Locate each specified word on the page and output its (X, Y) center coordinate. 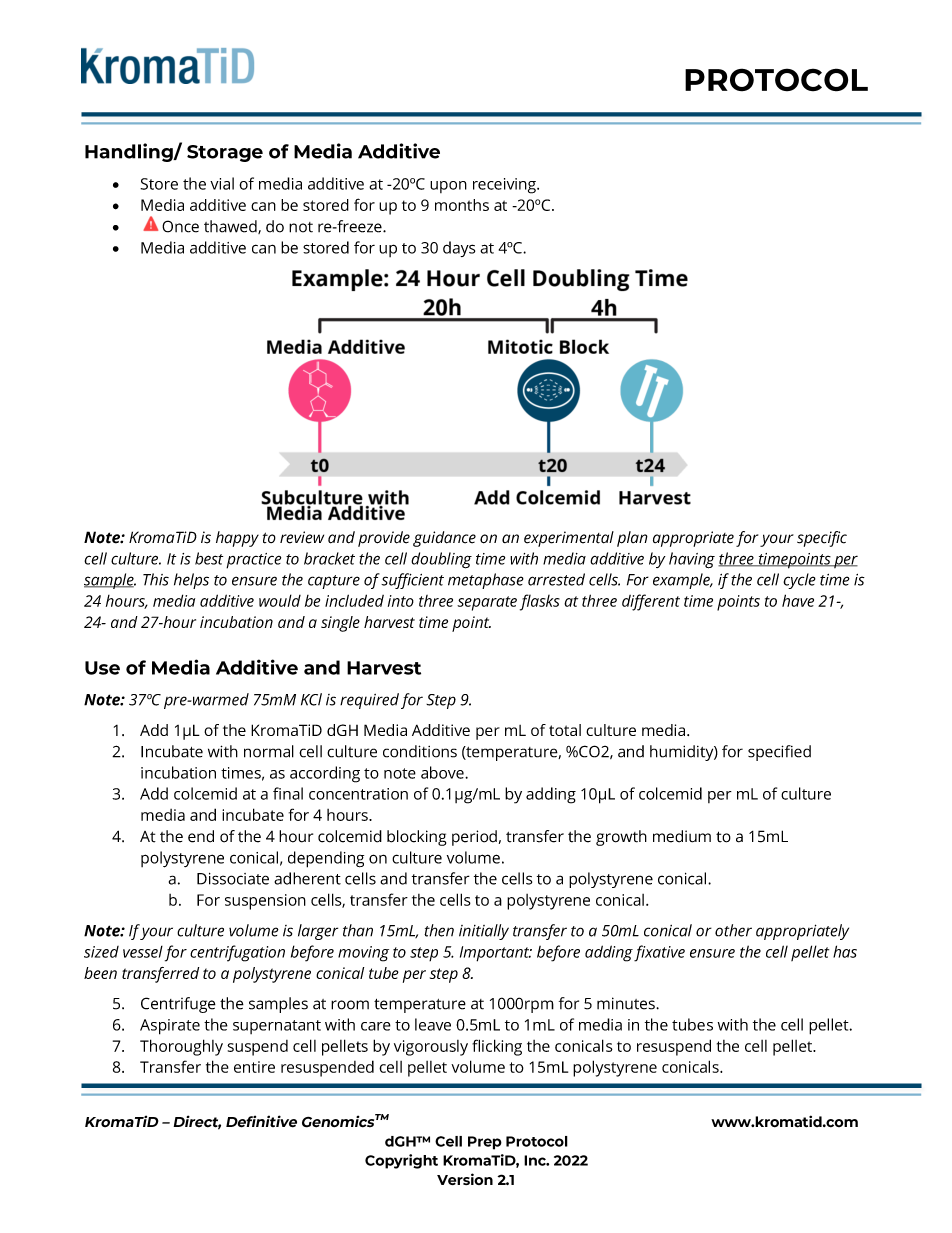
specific (822, 539)
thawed (231, 227)
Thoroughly (181, 1047)
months (462, 205)
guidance (444, 539)
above (443, 772)
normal (269, 751)
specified (779, 753)
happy (237, 539)
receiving (505, 186)
